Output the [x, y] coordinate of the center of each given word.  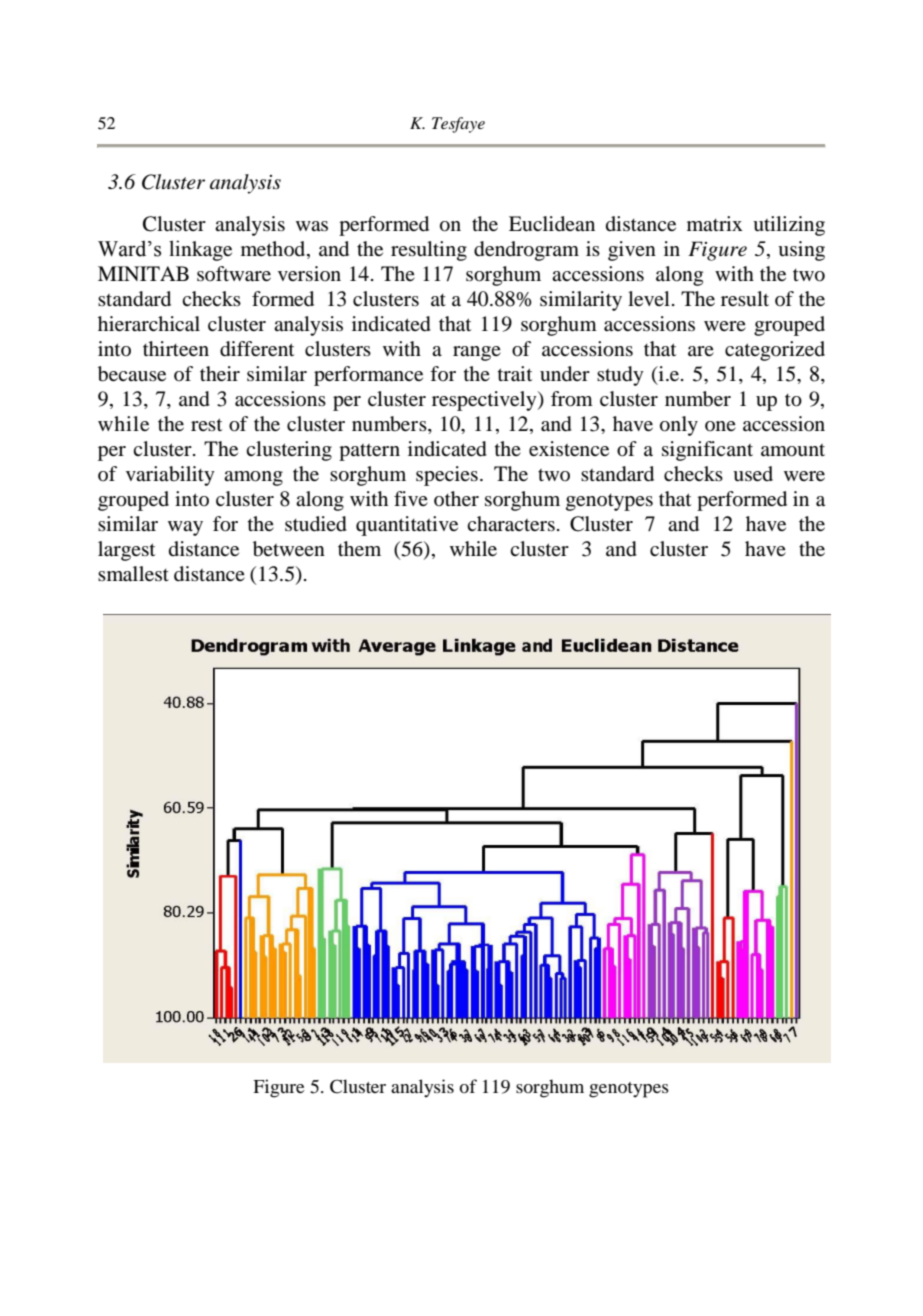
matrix [715, 223]
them [359, 548]
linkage [200, 250]
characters [511, 524]
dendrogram [526, 251]
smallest [133, 574]
